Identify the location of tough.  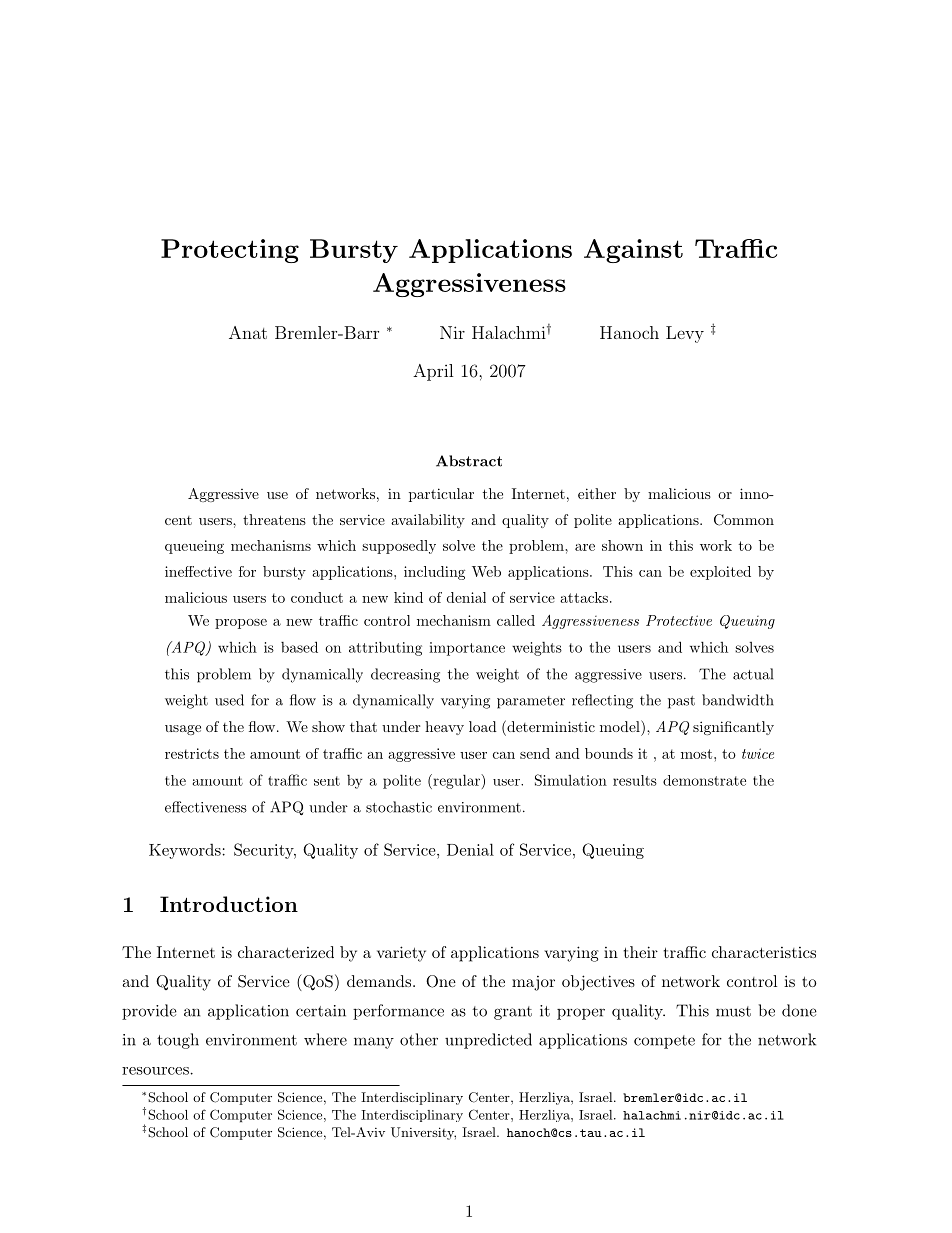
(178, 1041).
